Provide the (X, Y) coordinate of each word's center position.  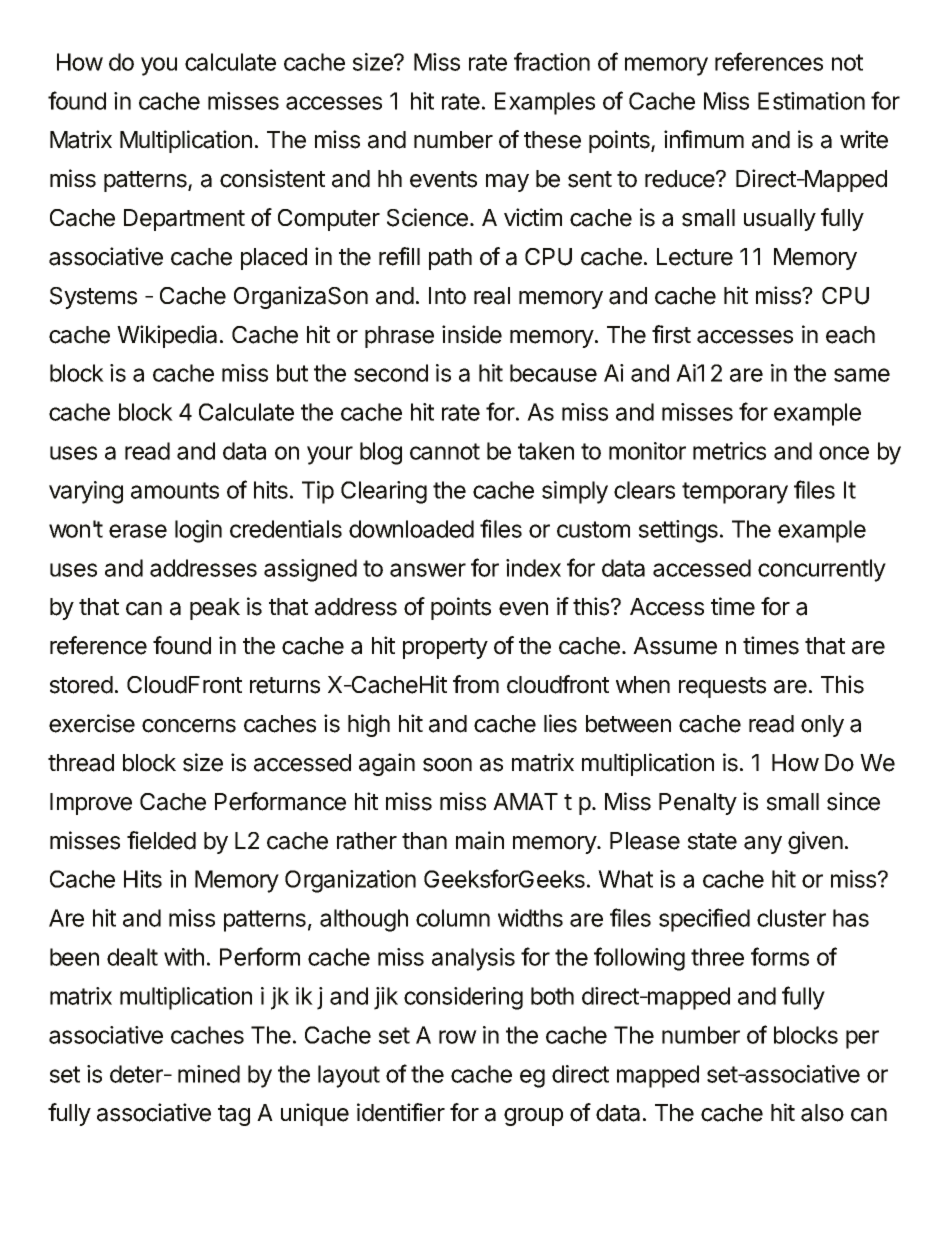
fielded (161, 840)
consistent (272, 178)
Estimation (811, 101)
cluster (791, 918)
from (476, 684)
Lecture (695, 257)
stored (81, 685)
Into (447, 296)
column (453, 918)
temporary (735, 493)
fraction (552, 61)
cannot (445, 451)
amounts (175, 490)
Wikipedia (167, 336)
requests (722, 687)
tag (234, 1115)
